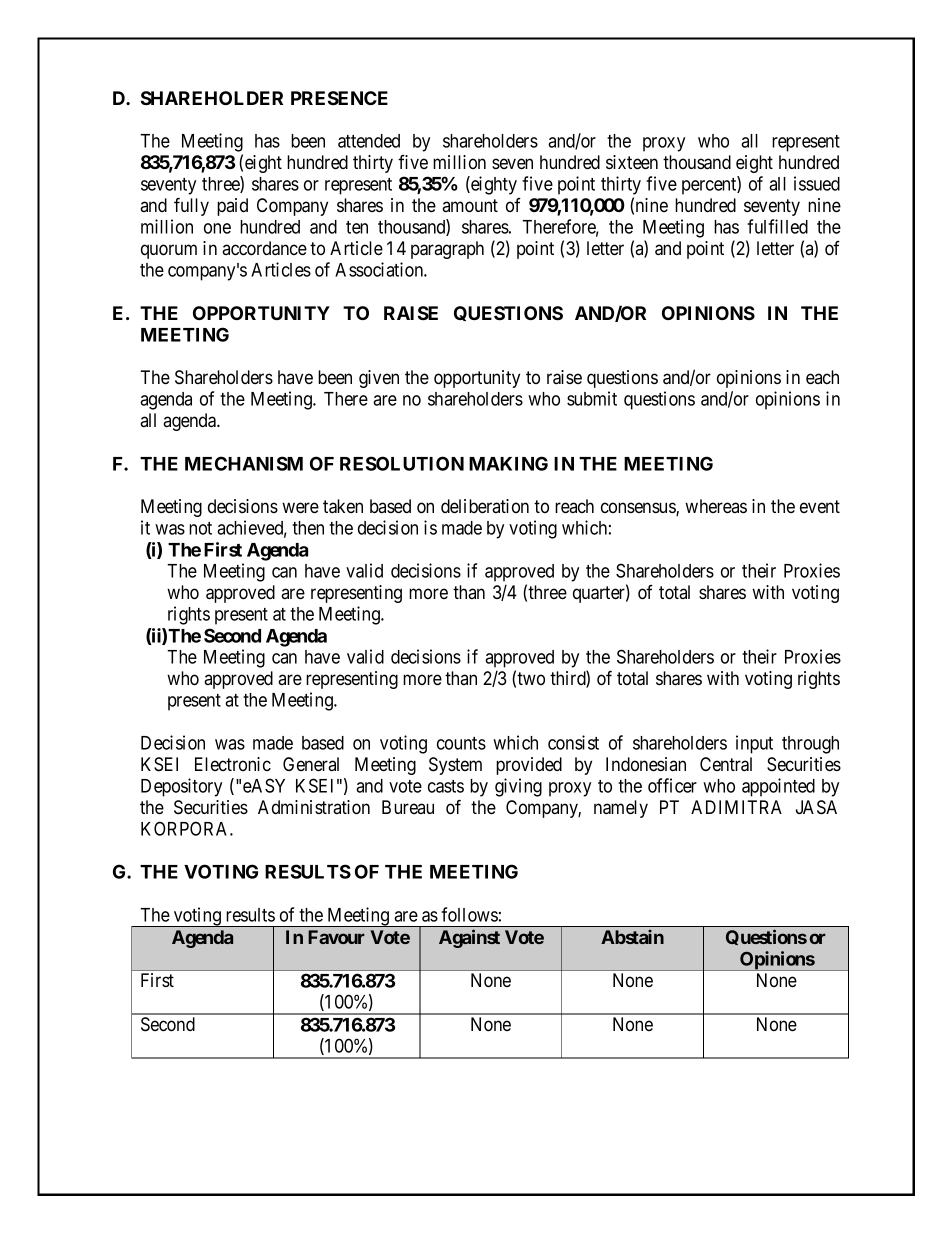 The image size is (952, 1233). What do you see at coordinates (369, 141) in the page?
I see `attended` at bounding box center [369, 141].
